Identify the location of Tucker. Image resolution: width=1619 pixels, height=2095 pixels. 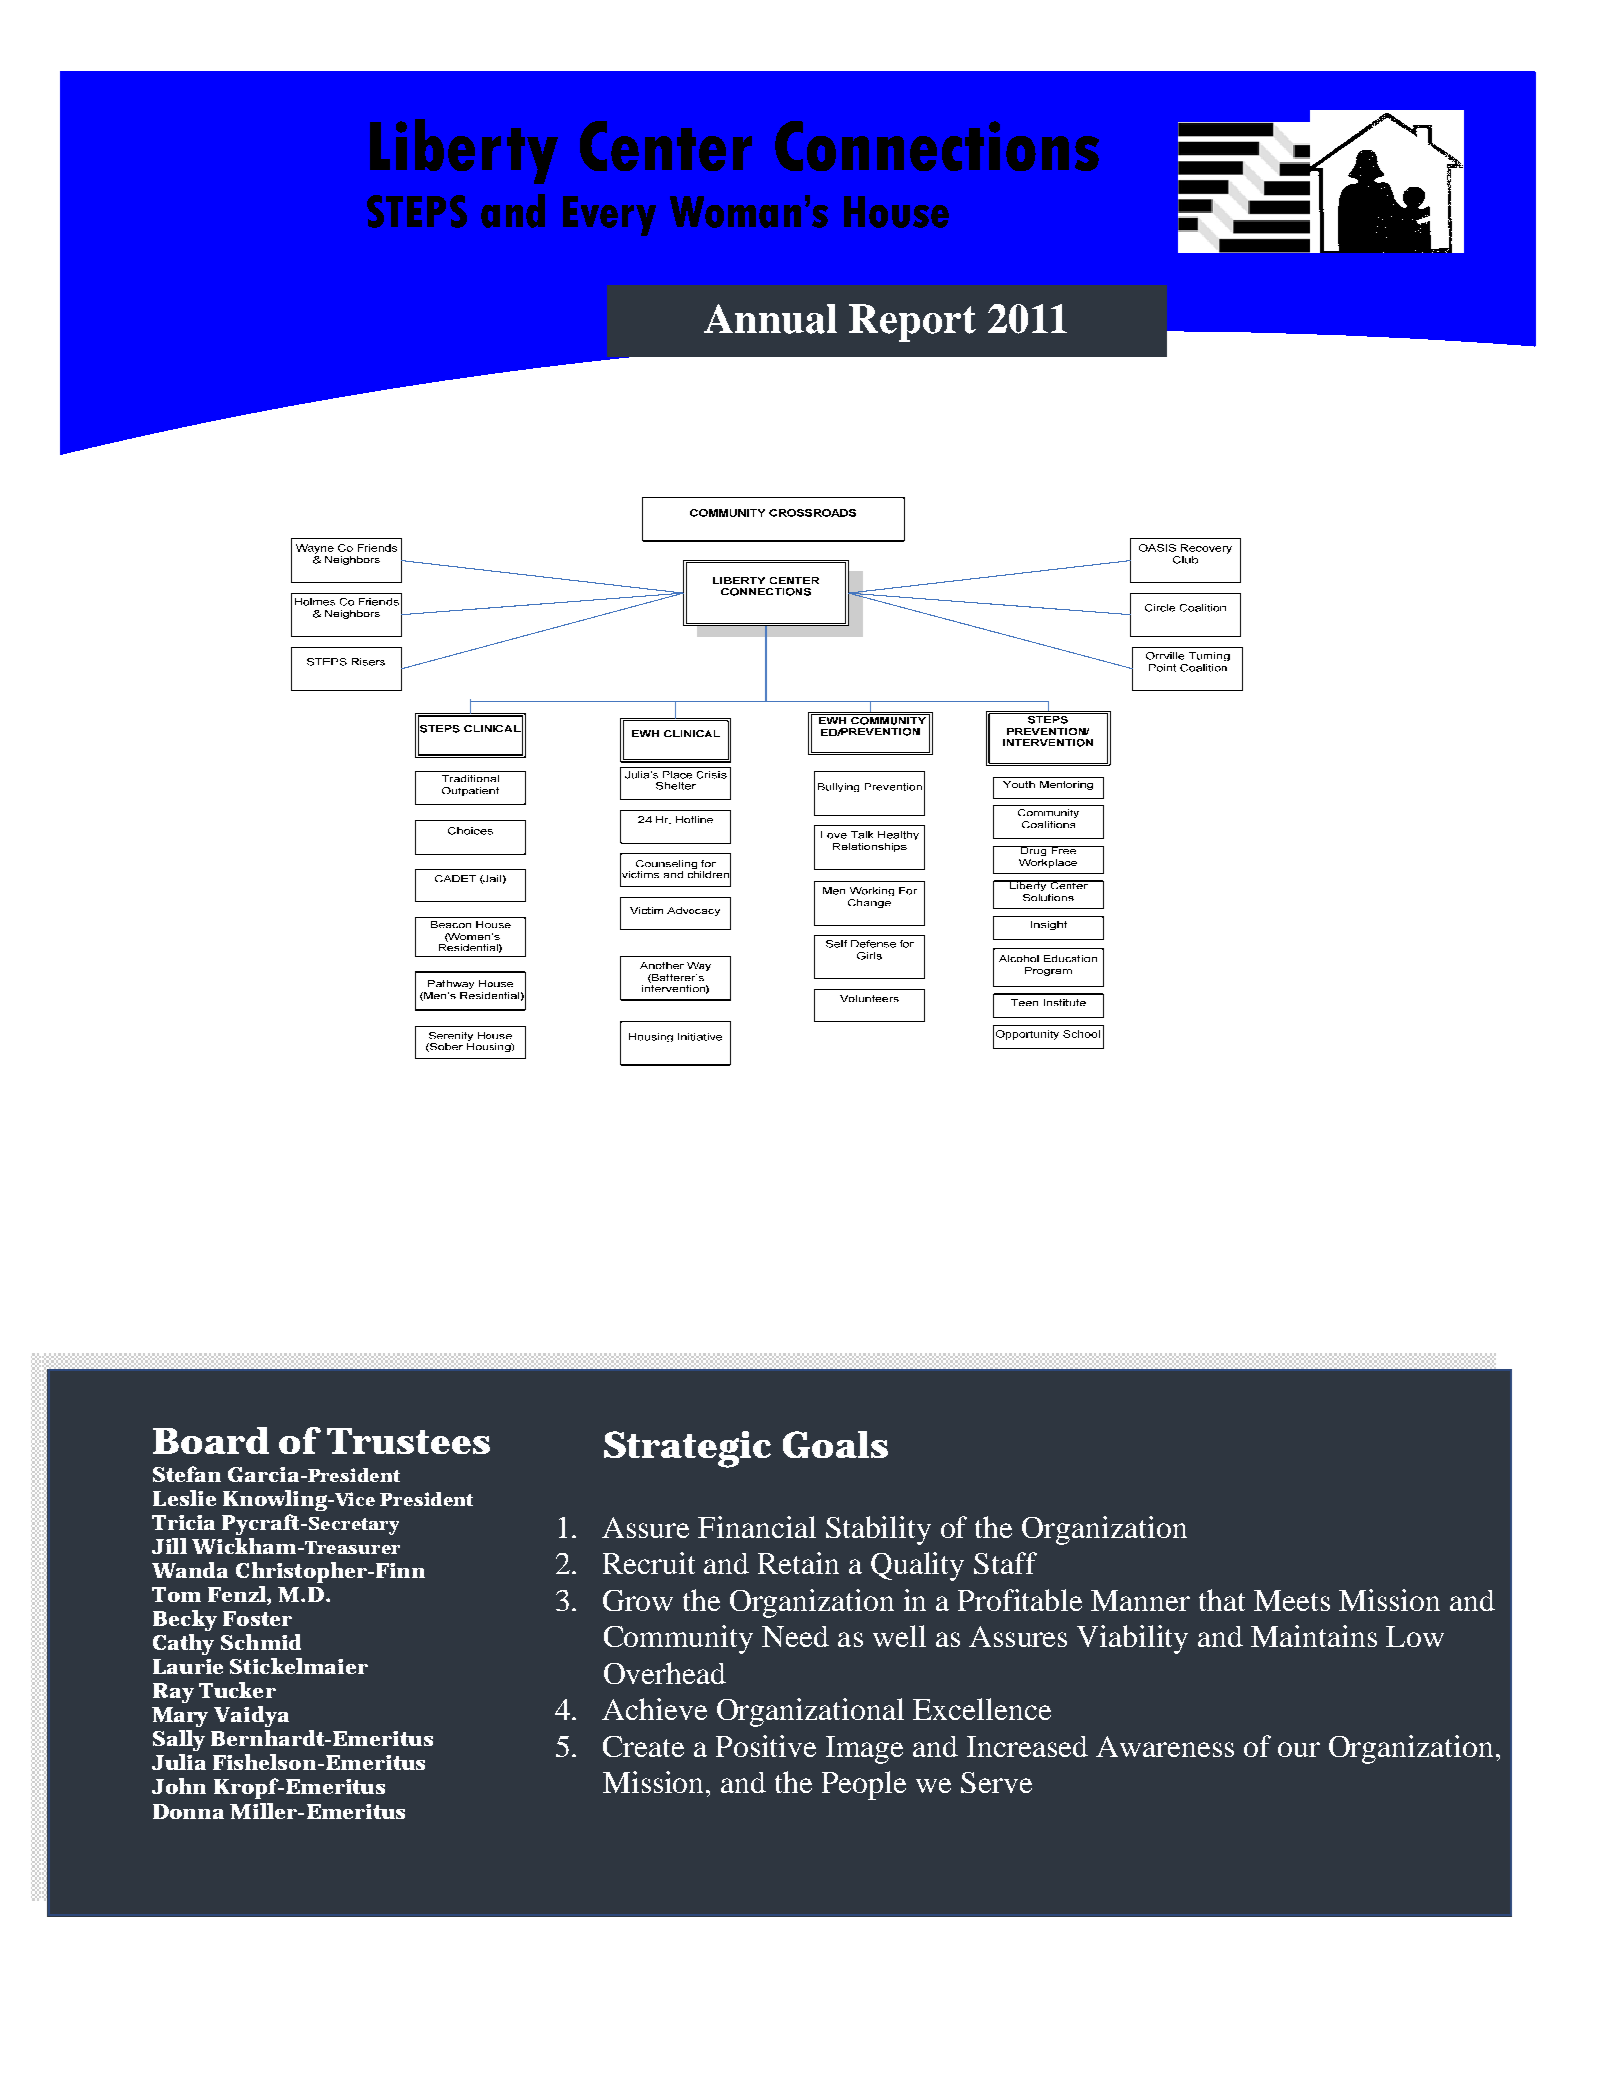
(237, 1690).
